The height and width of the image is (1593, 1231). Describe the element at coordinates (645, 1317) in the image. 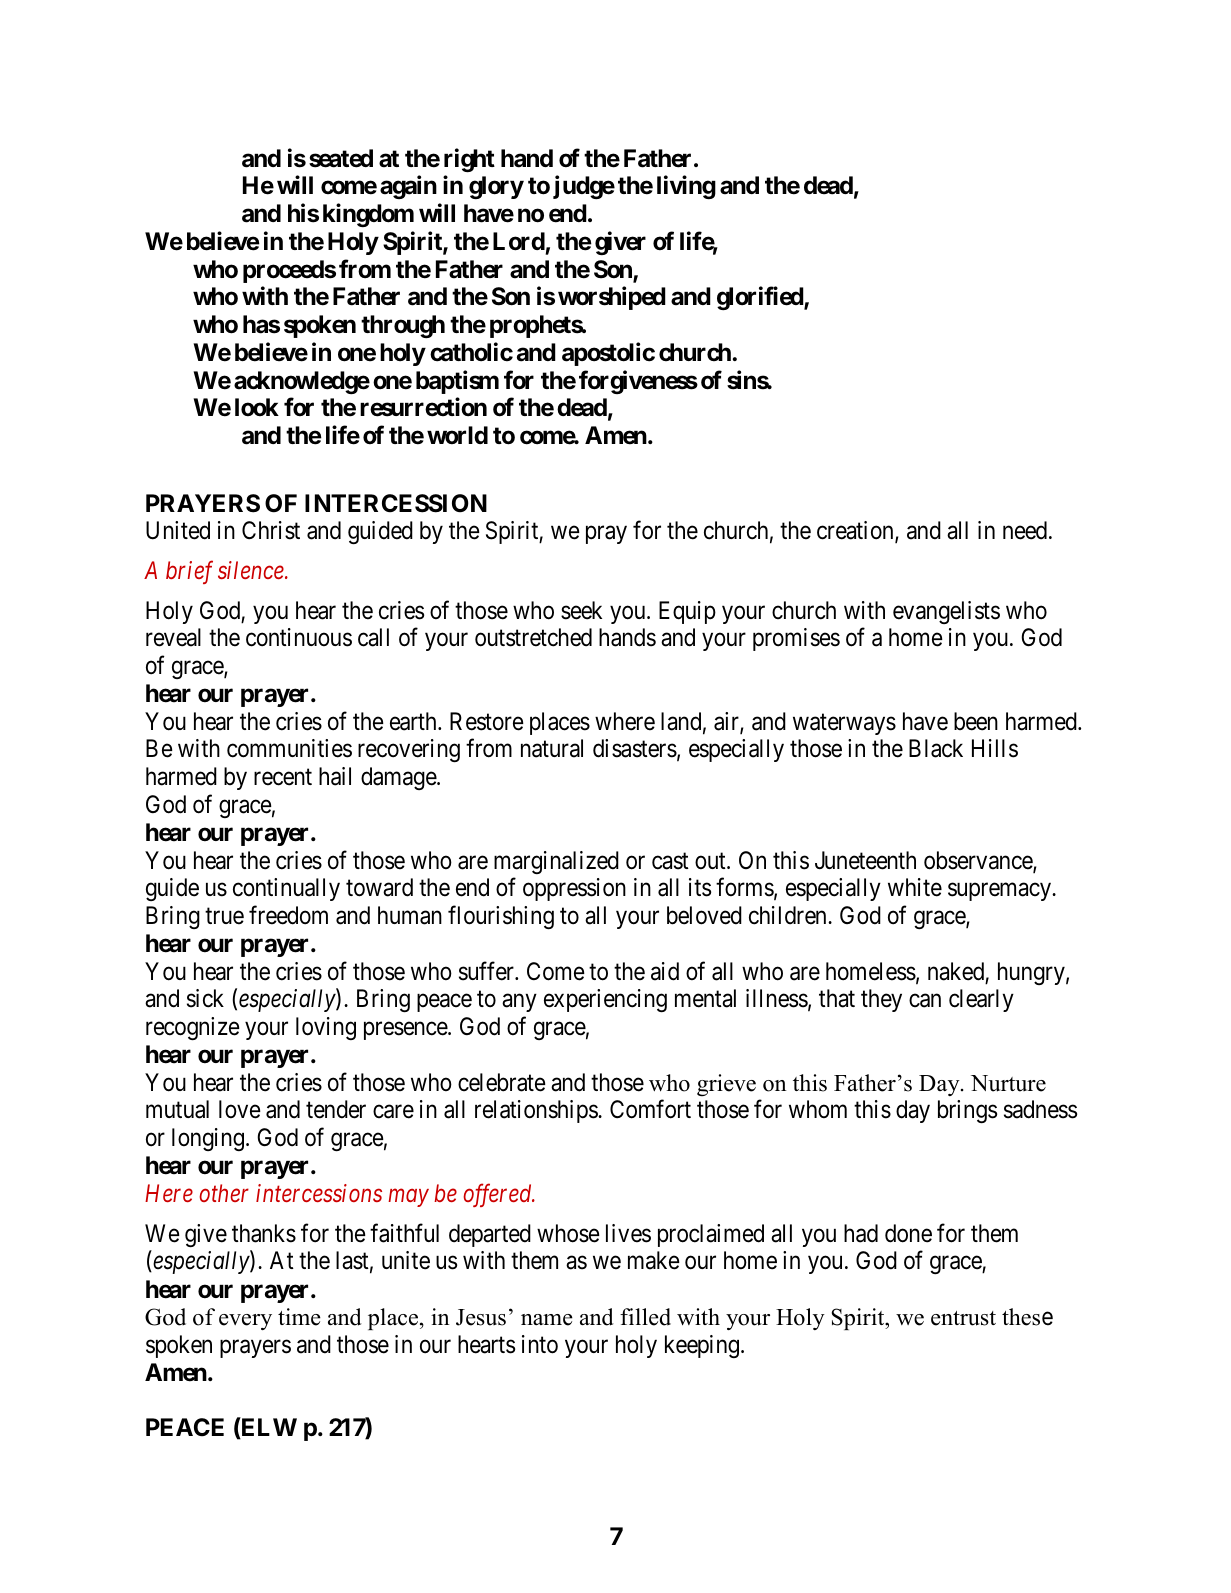

I see `filled` at that location.
